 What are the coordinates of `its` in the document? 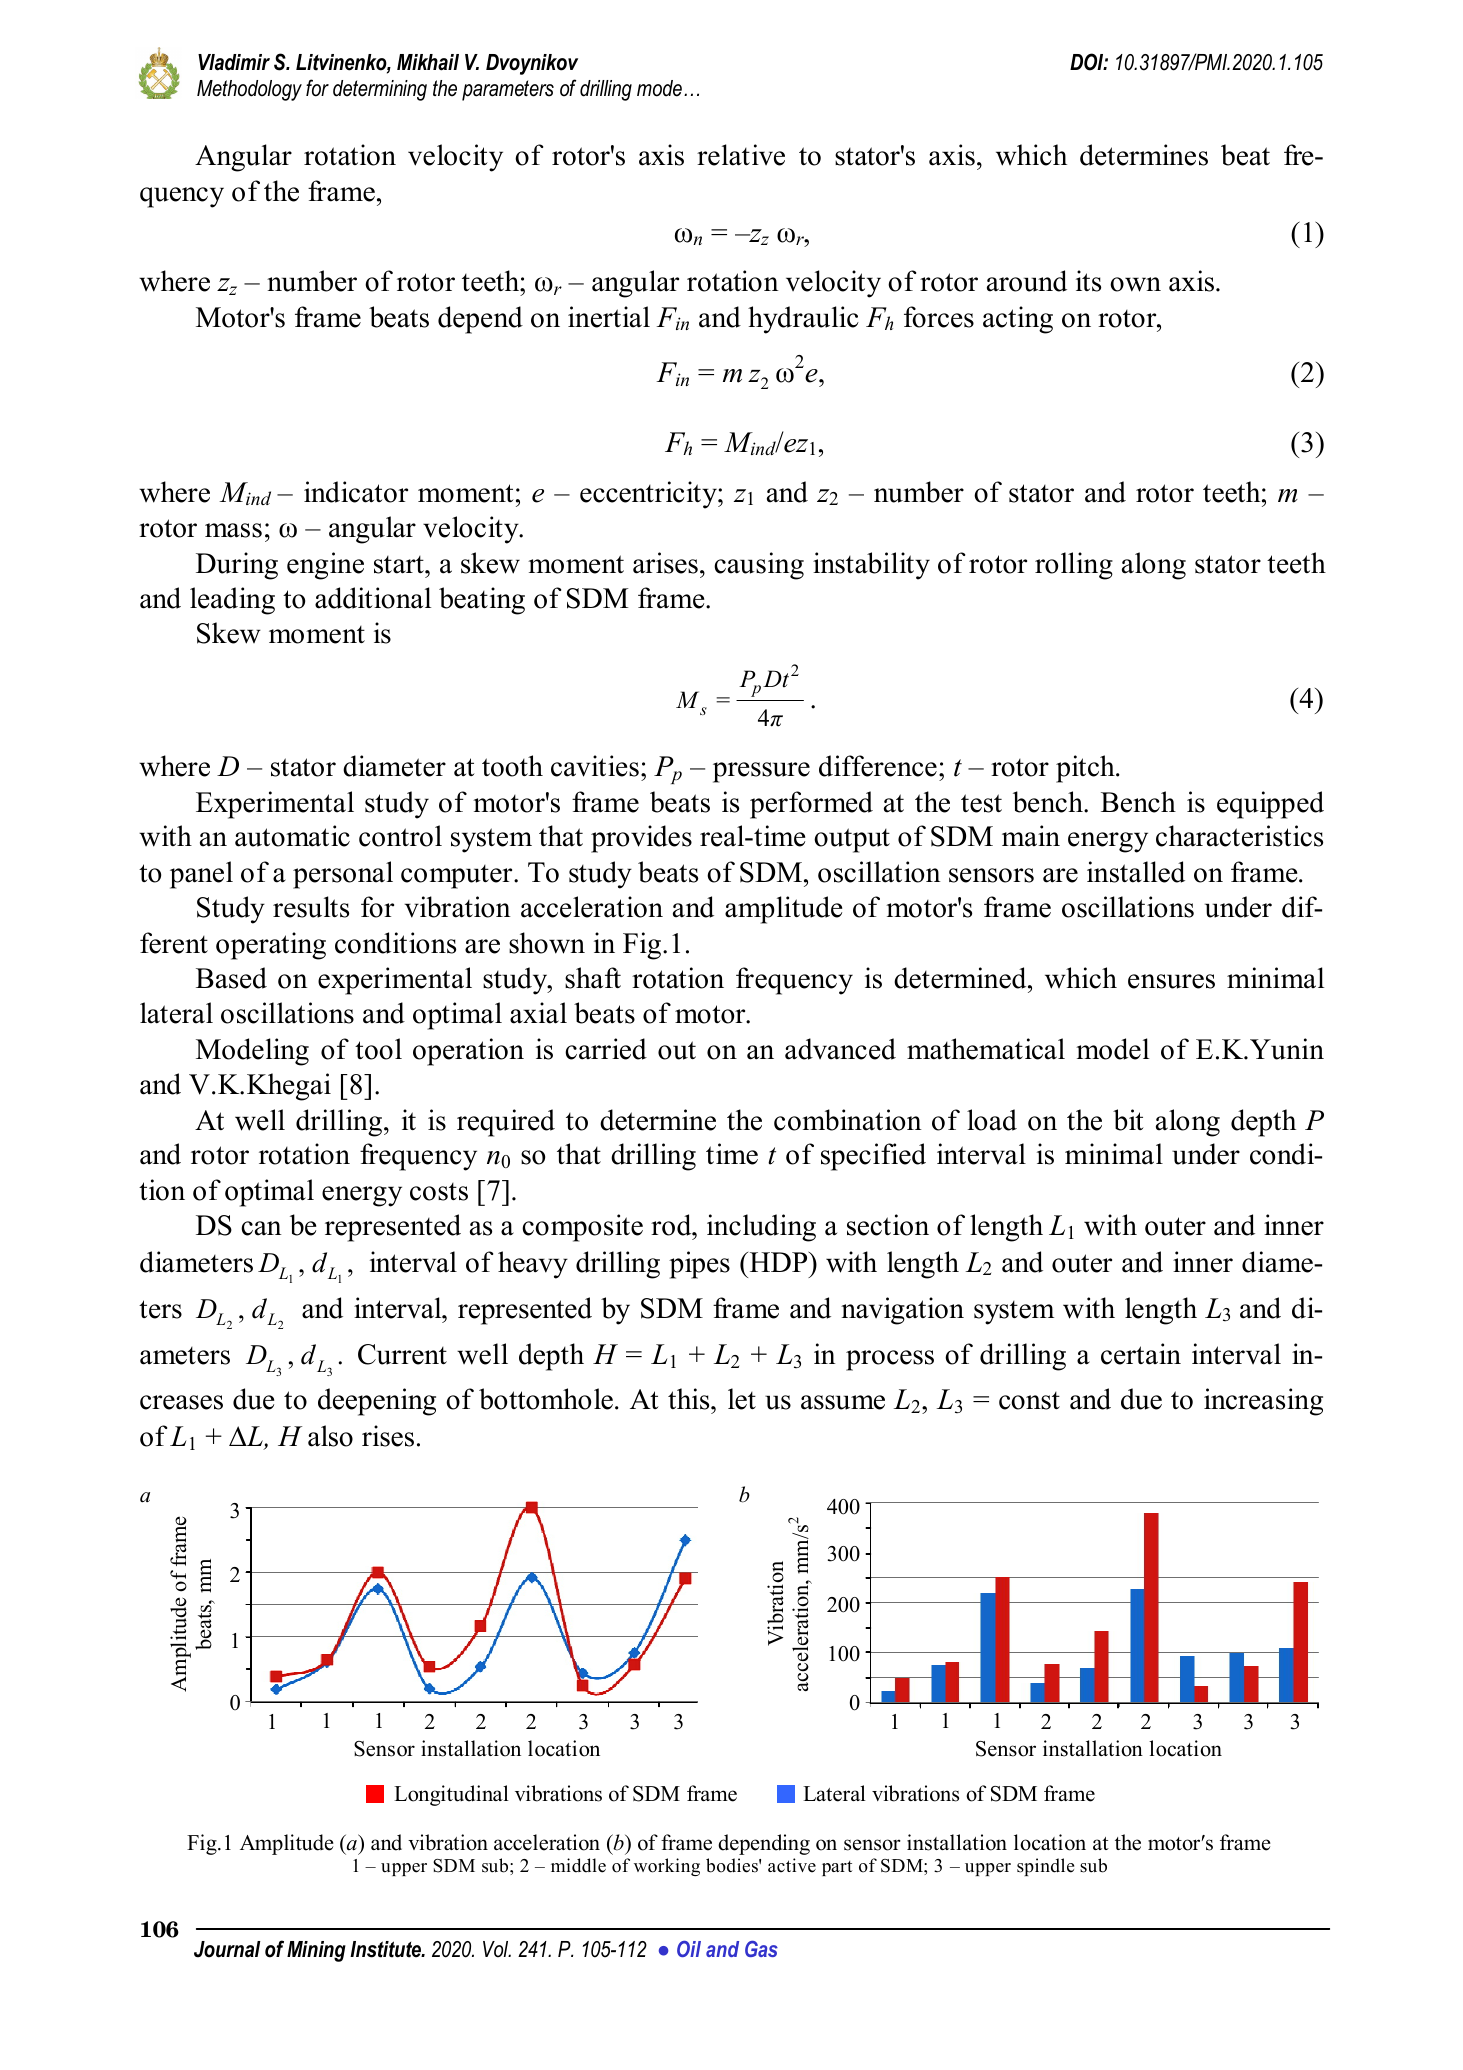 It's located at (1088, 281).
